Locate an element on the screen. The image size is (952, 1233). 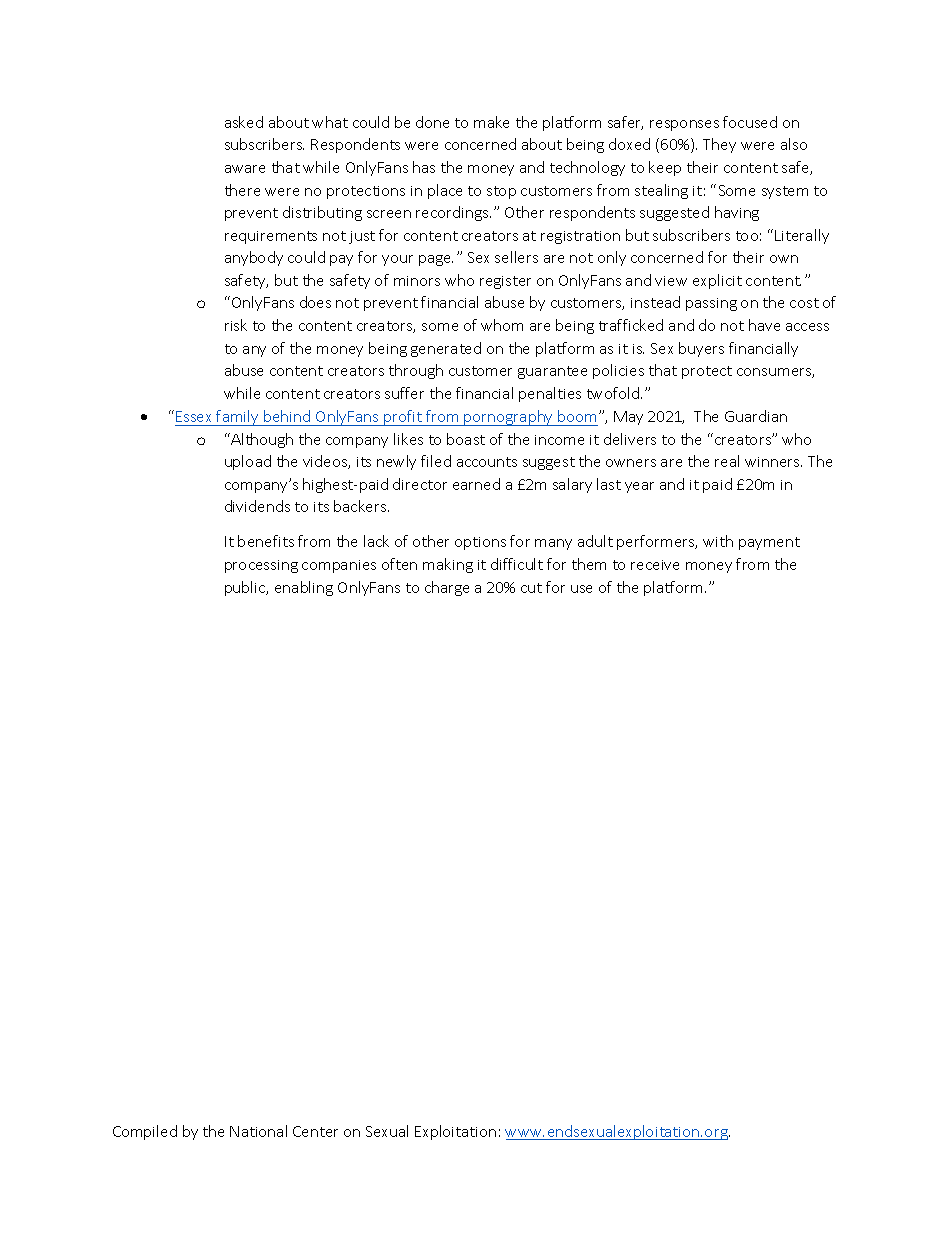
aware is located at coordinates (245, 169).
